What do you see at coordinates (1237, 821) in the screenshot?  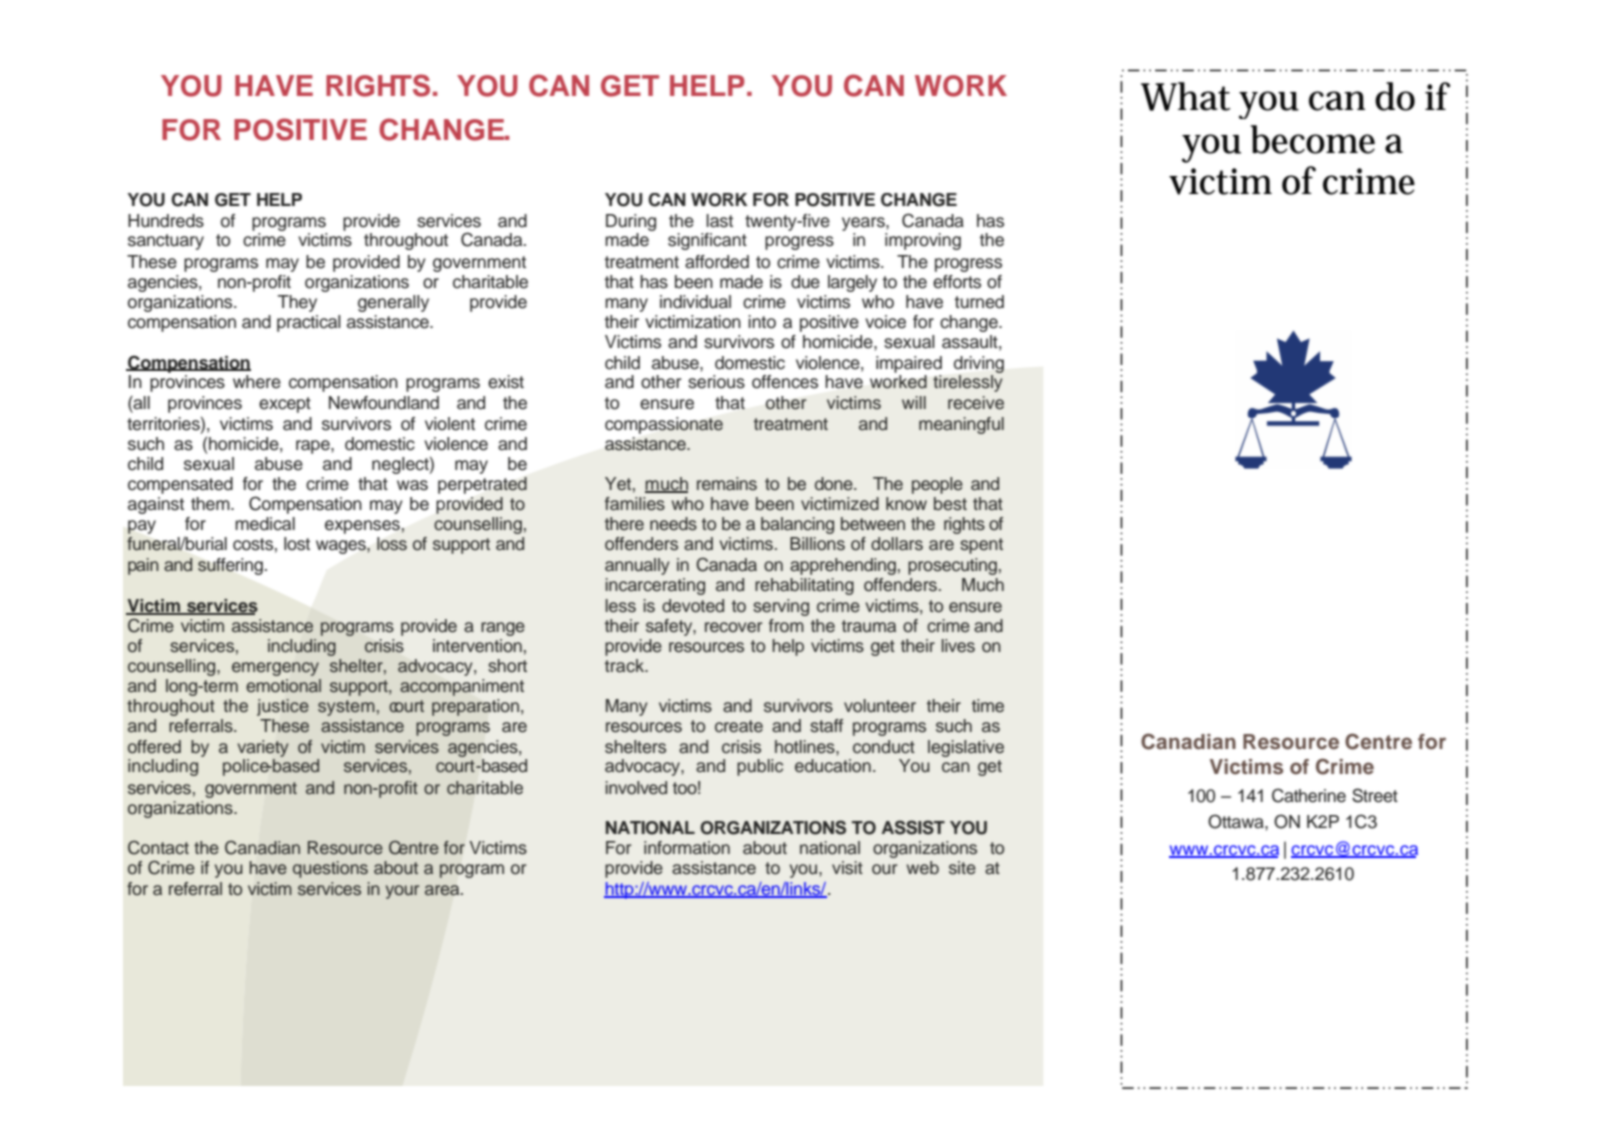 I see `Ottawa` at bounding box center [1237, 821].
